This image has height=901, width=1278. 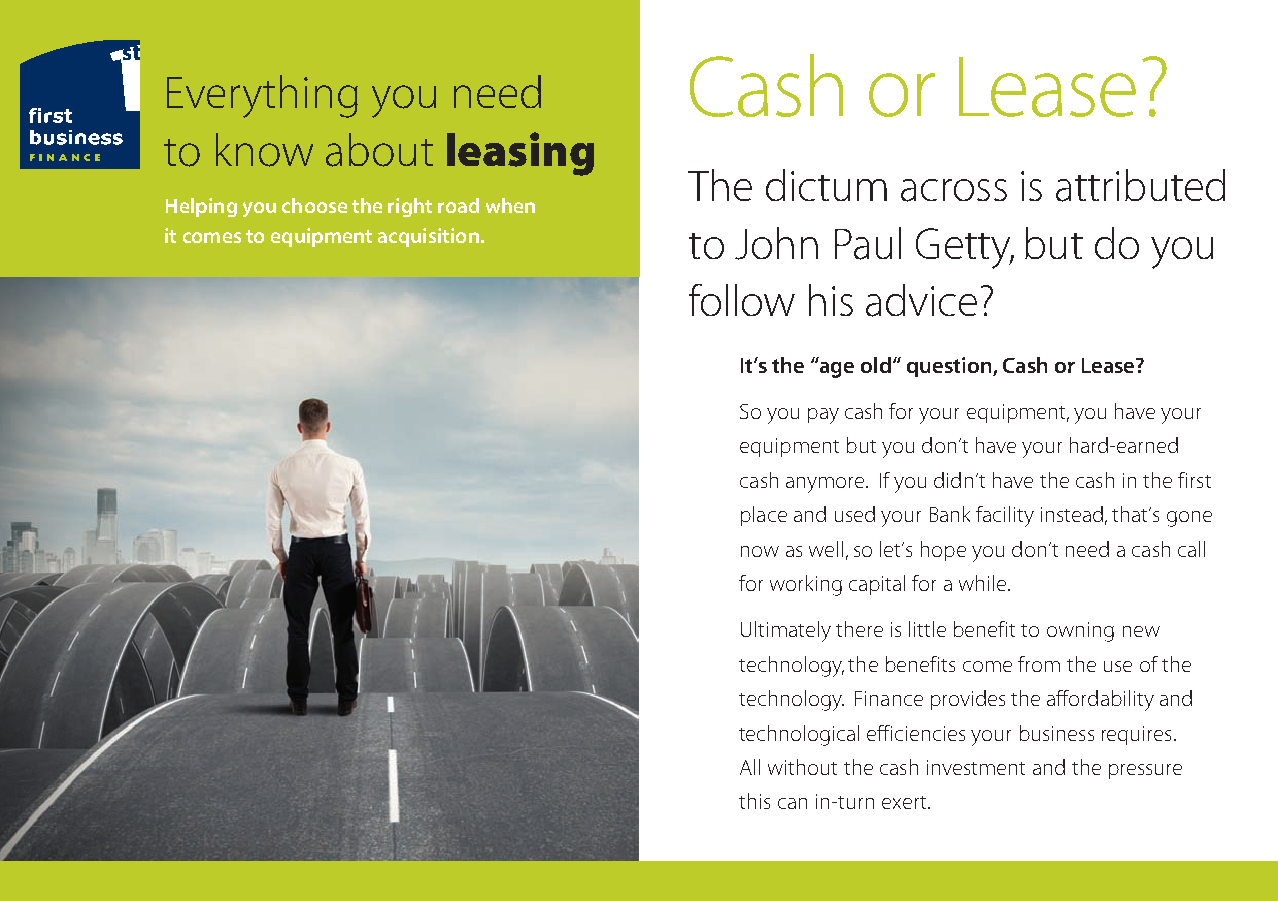 I want to click on Getty, so click(x=964, y=248).
